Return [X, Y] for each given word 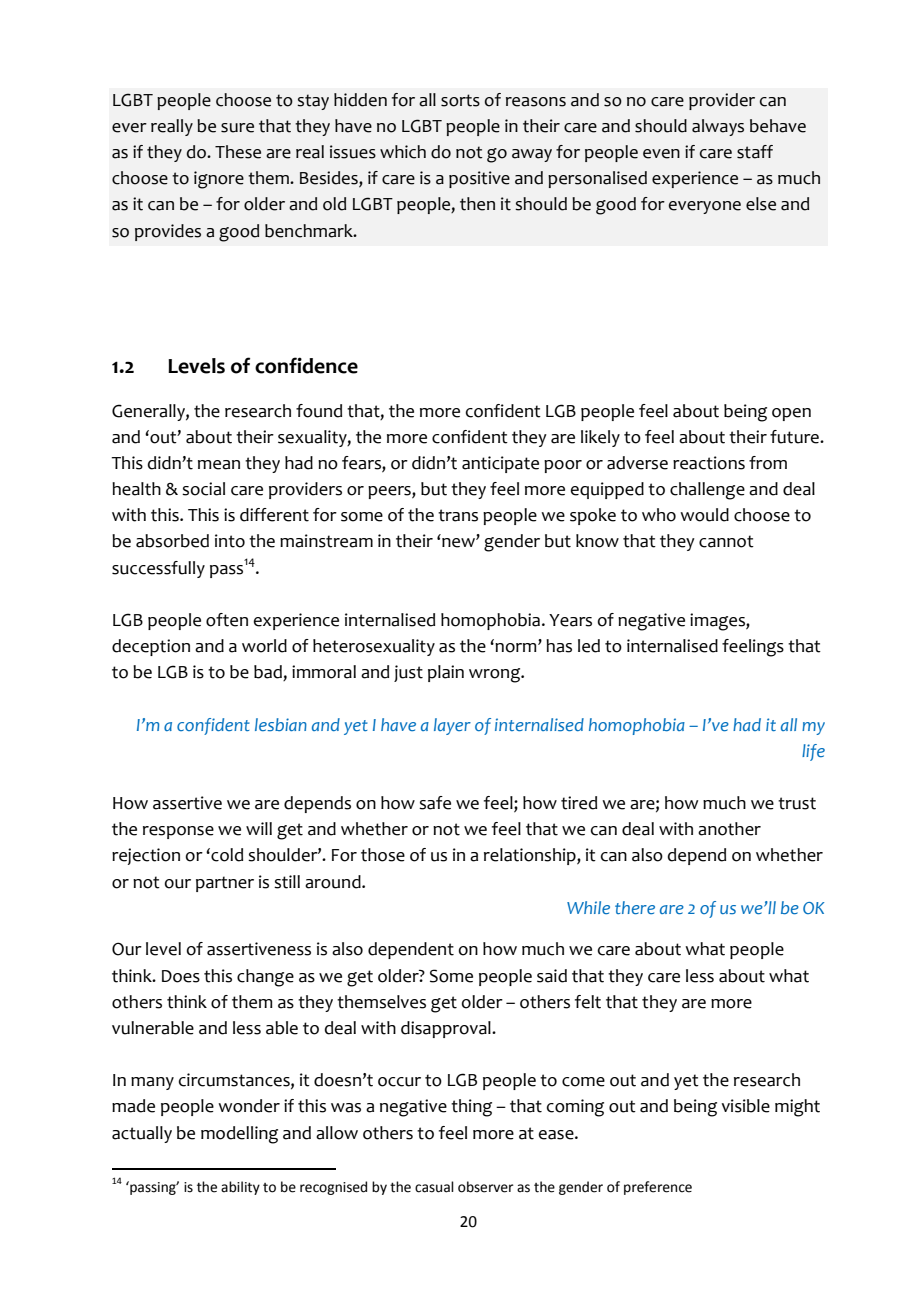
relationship [531, 856]
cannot [726, 541]
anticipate [500, 464]
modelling [239, 1135]
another [729, 829]
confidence [306, 365]
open [791, 414]
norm [517, 648]
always [718, 127]
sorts [460, 100]
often [227, 620]
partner [225, 884]
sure [237, 128]
